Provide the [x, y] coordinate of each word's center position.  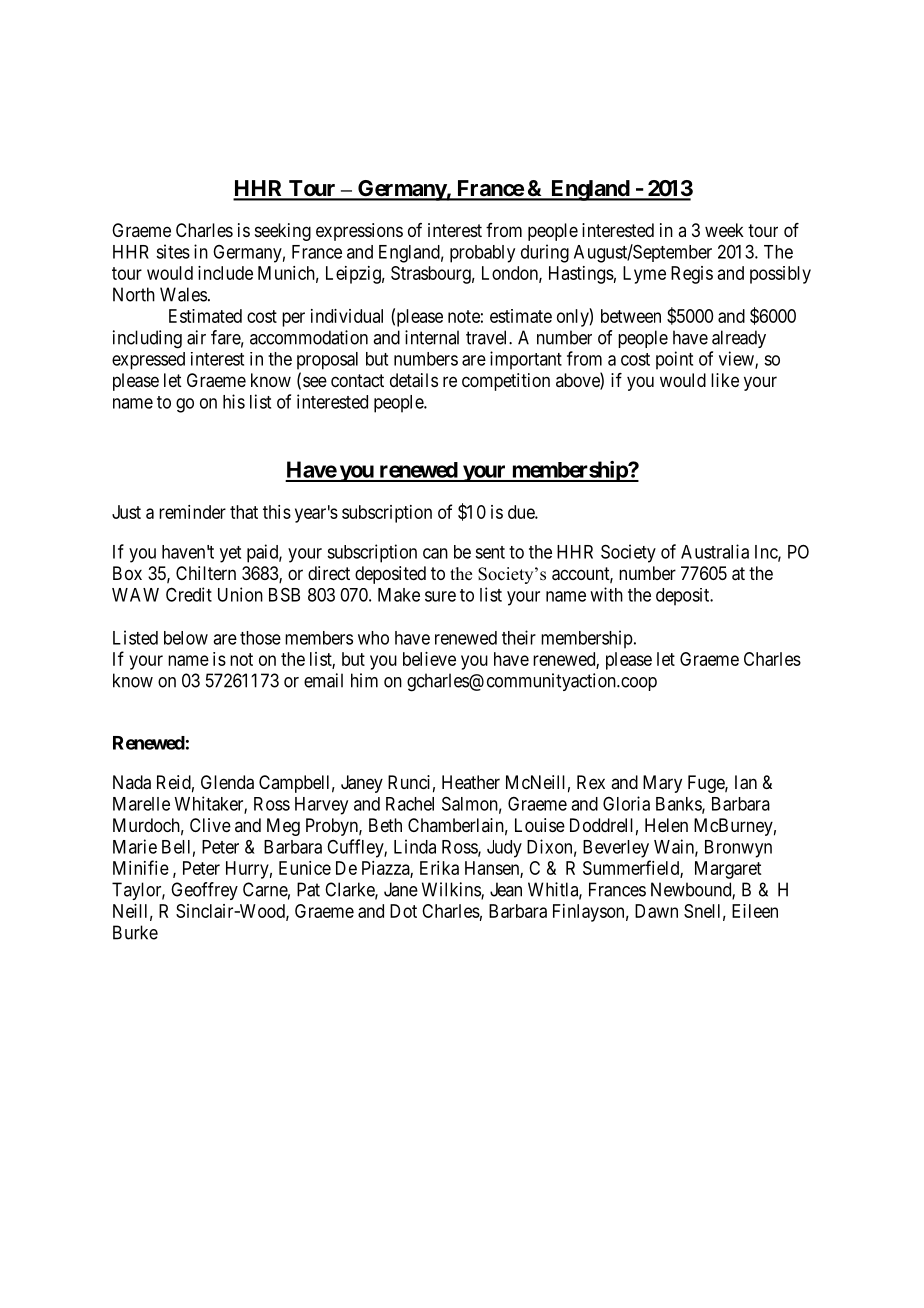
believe [429, 659]
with [606, 594]
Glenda [227, 782]
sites [173, 251]
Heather [471, 782]
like [725, 380]
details [414, 380]
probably [482, 254]
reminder [192, 512]
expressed [148, 361]
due [522, 512]
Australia [715, 551]
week [724, 230]
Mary [662, 784]
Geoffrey [204, 891]
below [186, 638]
